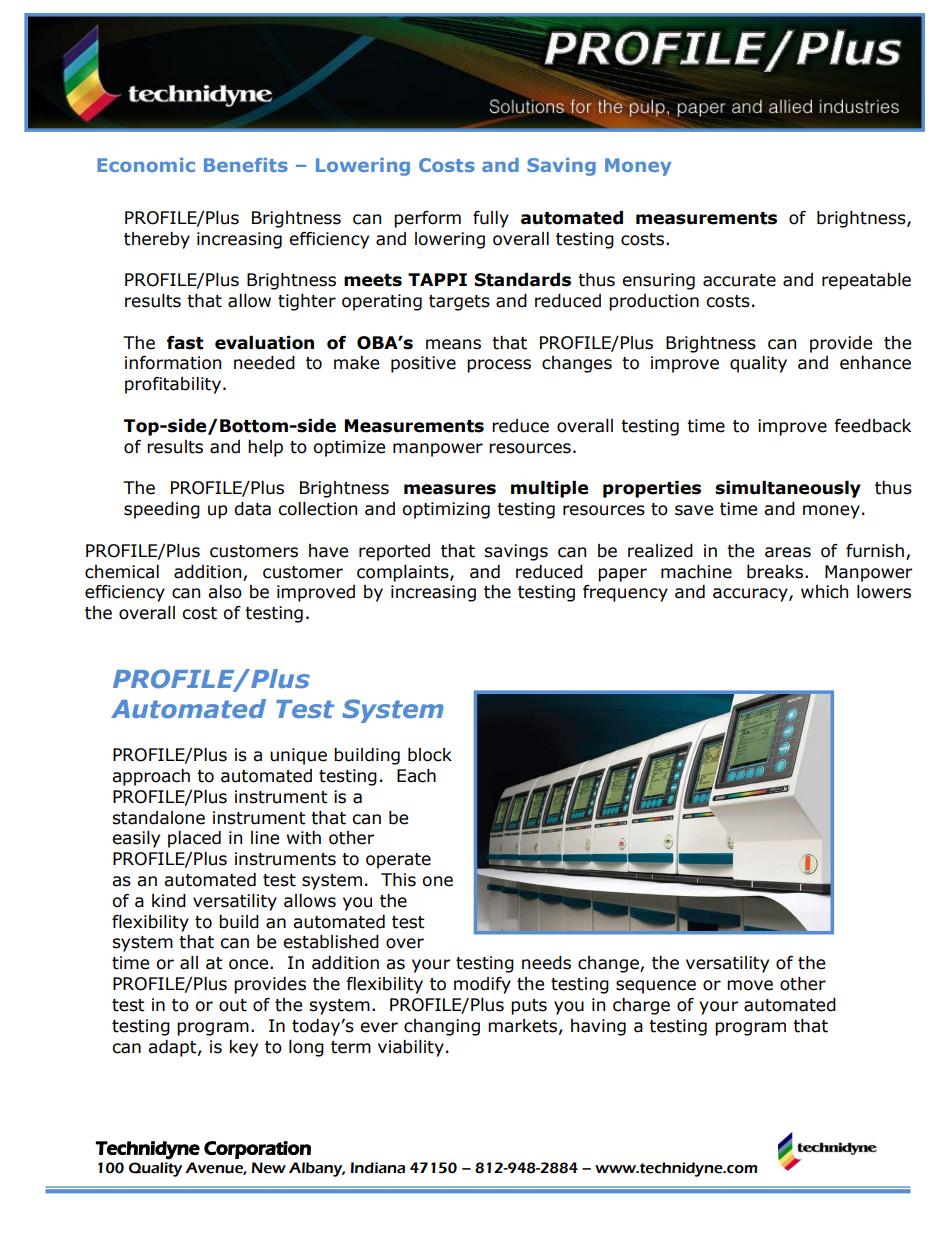 The image size is (952, 1233). What do you see at coordinates (499, 366) in the screenshot?
I see `process` at bounding box center [499, 366].
